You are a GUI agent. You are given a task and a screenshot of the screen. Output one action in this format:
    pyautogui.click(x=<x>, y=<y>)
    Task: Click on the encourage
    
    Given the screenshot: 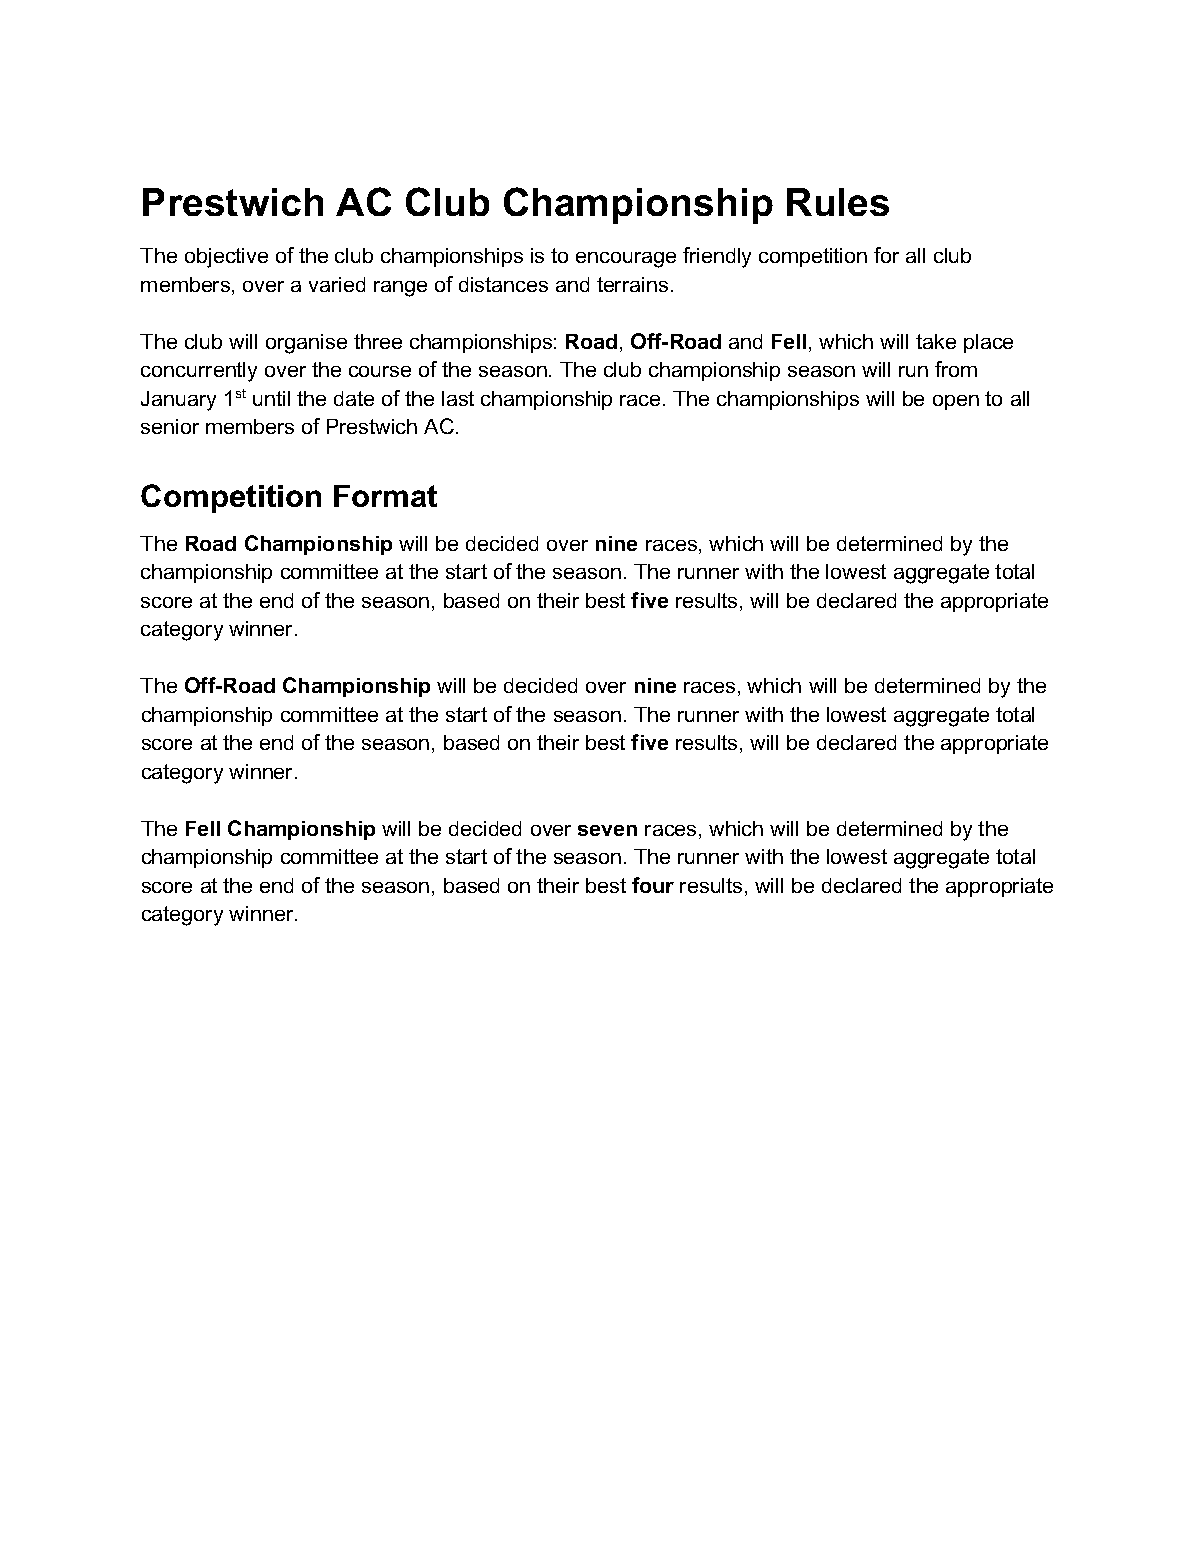 What is the action you would take?
    pyautogui.click(x=626, y=260)
